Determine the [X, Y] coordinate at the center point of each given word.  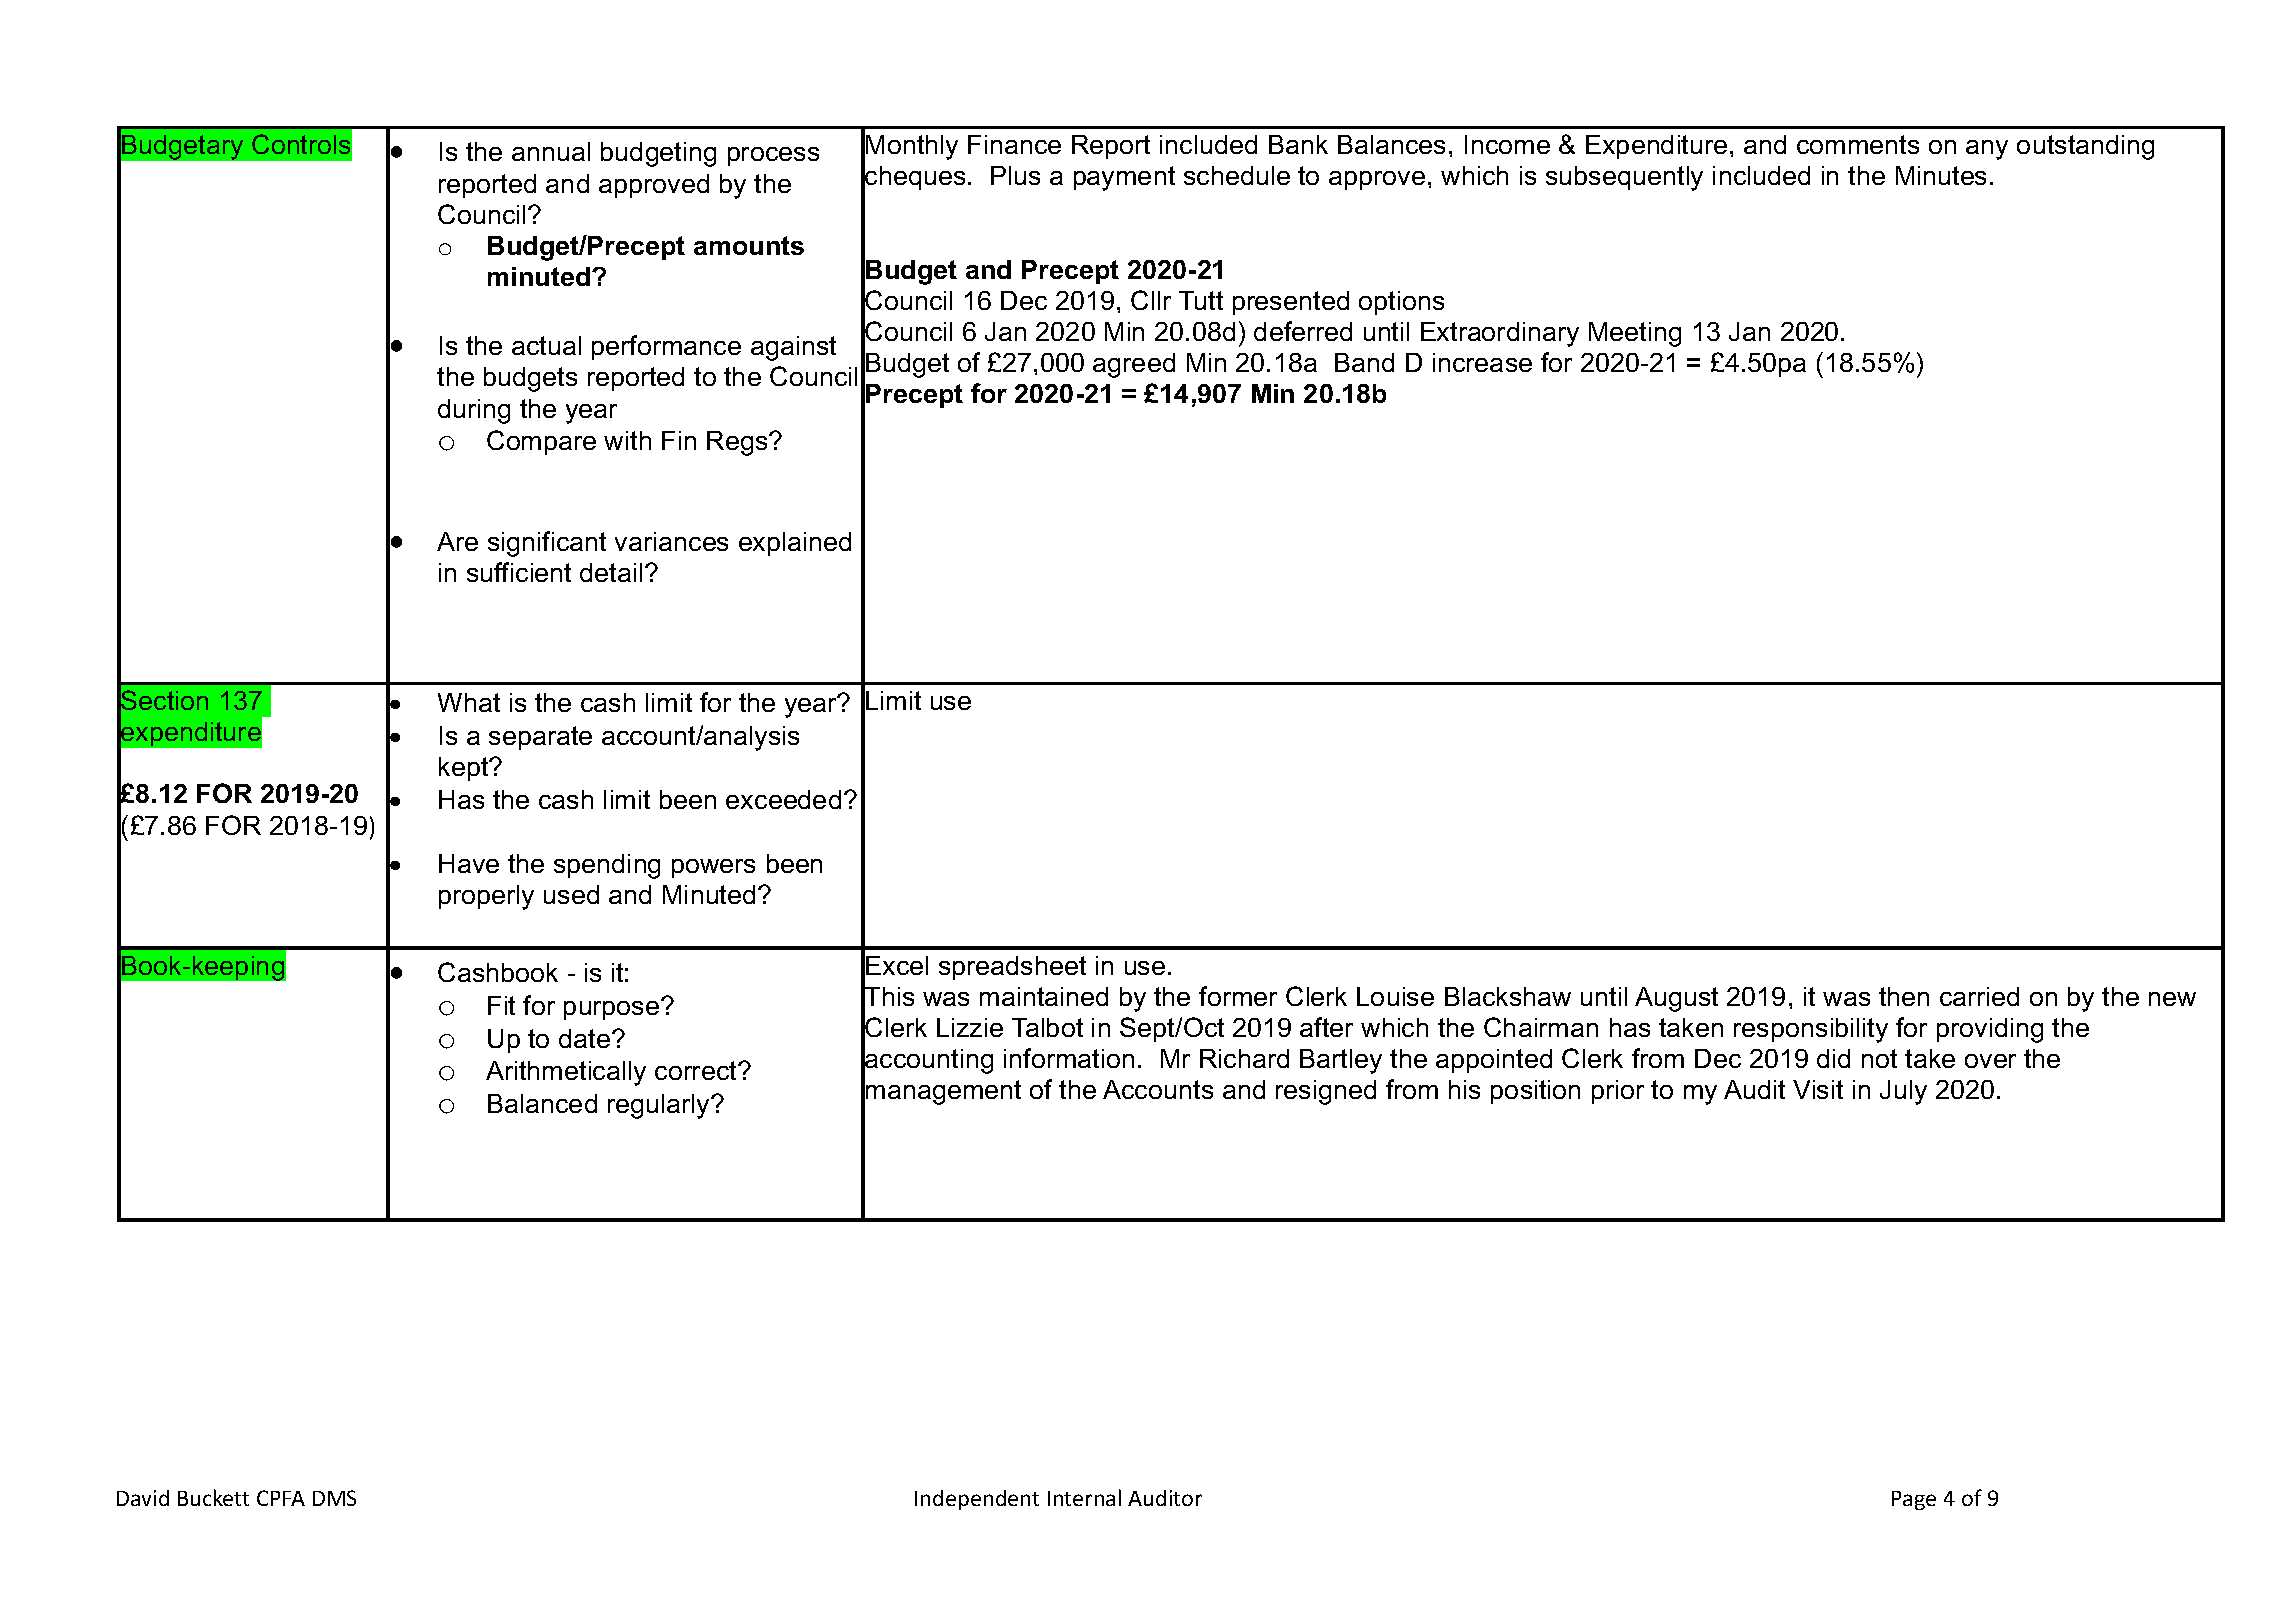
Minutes [1941, 175]
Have [469, 863]
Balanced [542, 1103]
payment [1124, 178]
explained [795, 544]
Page [1914, 1500]
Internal [1084, 1497]
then [1904, 996]
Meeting [1635, 334]
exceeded [783, 799]
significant [547, 544]
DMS [334, 1498]
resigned [1326, 1092]
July [1903, 1092]
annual [551, 151]
